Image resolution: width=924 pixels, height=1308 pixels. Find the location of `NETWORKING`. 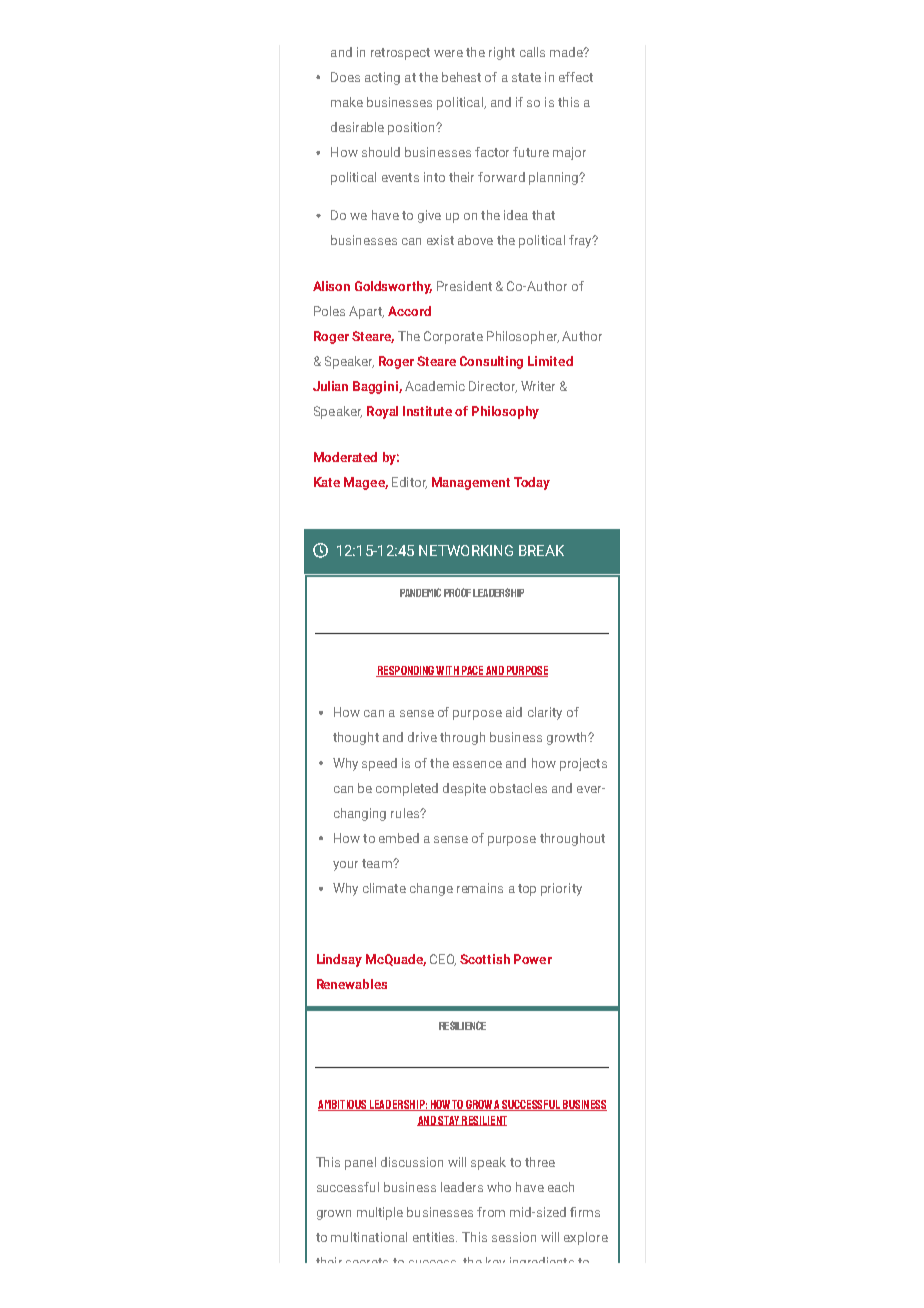

NETWORKING is located at coordinates (466, 550).
